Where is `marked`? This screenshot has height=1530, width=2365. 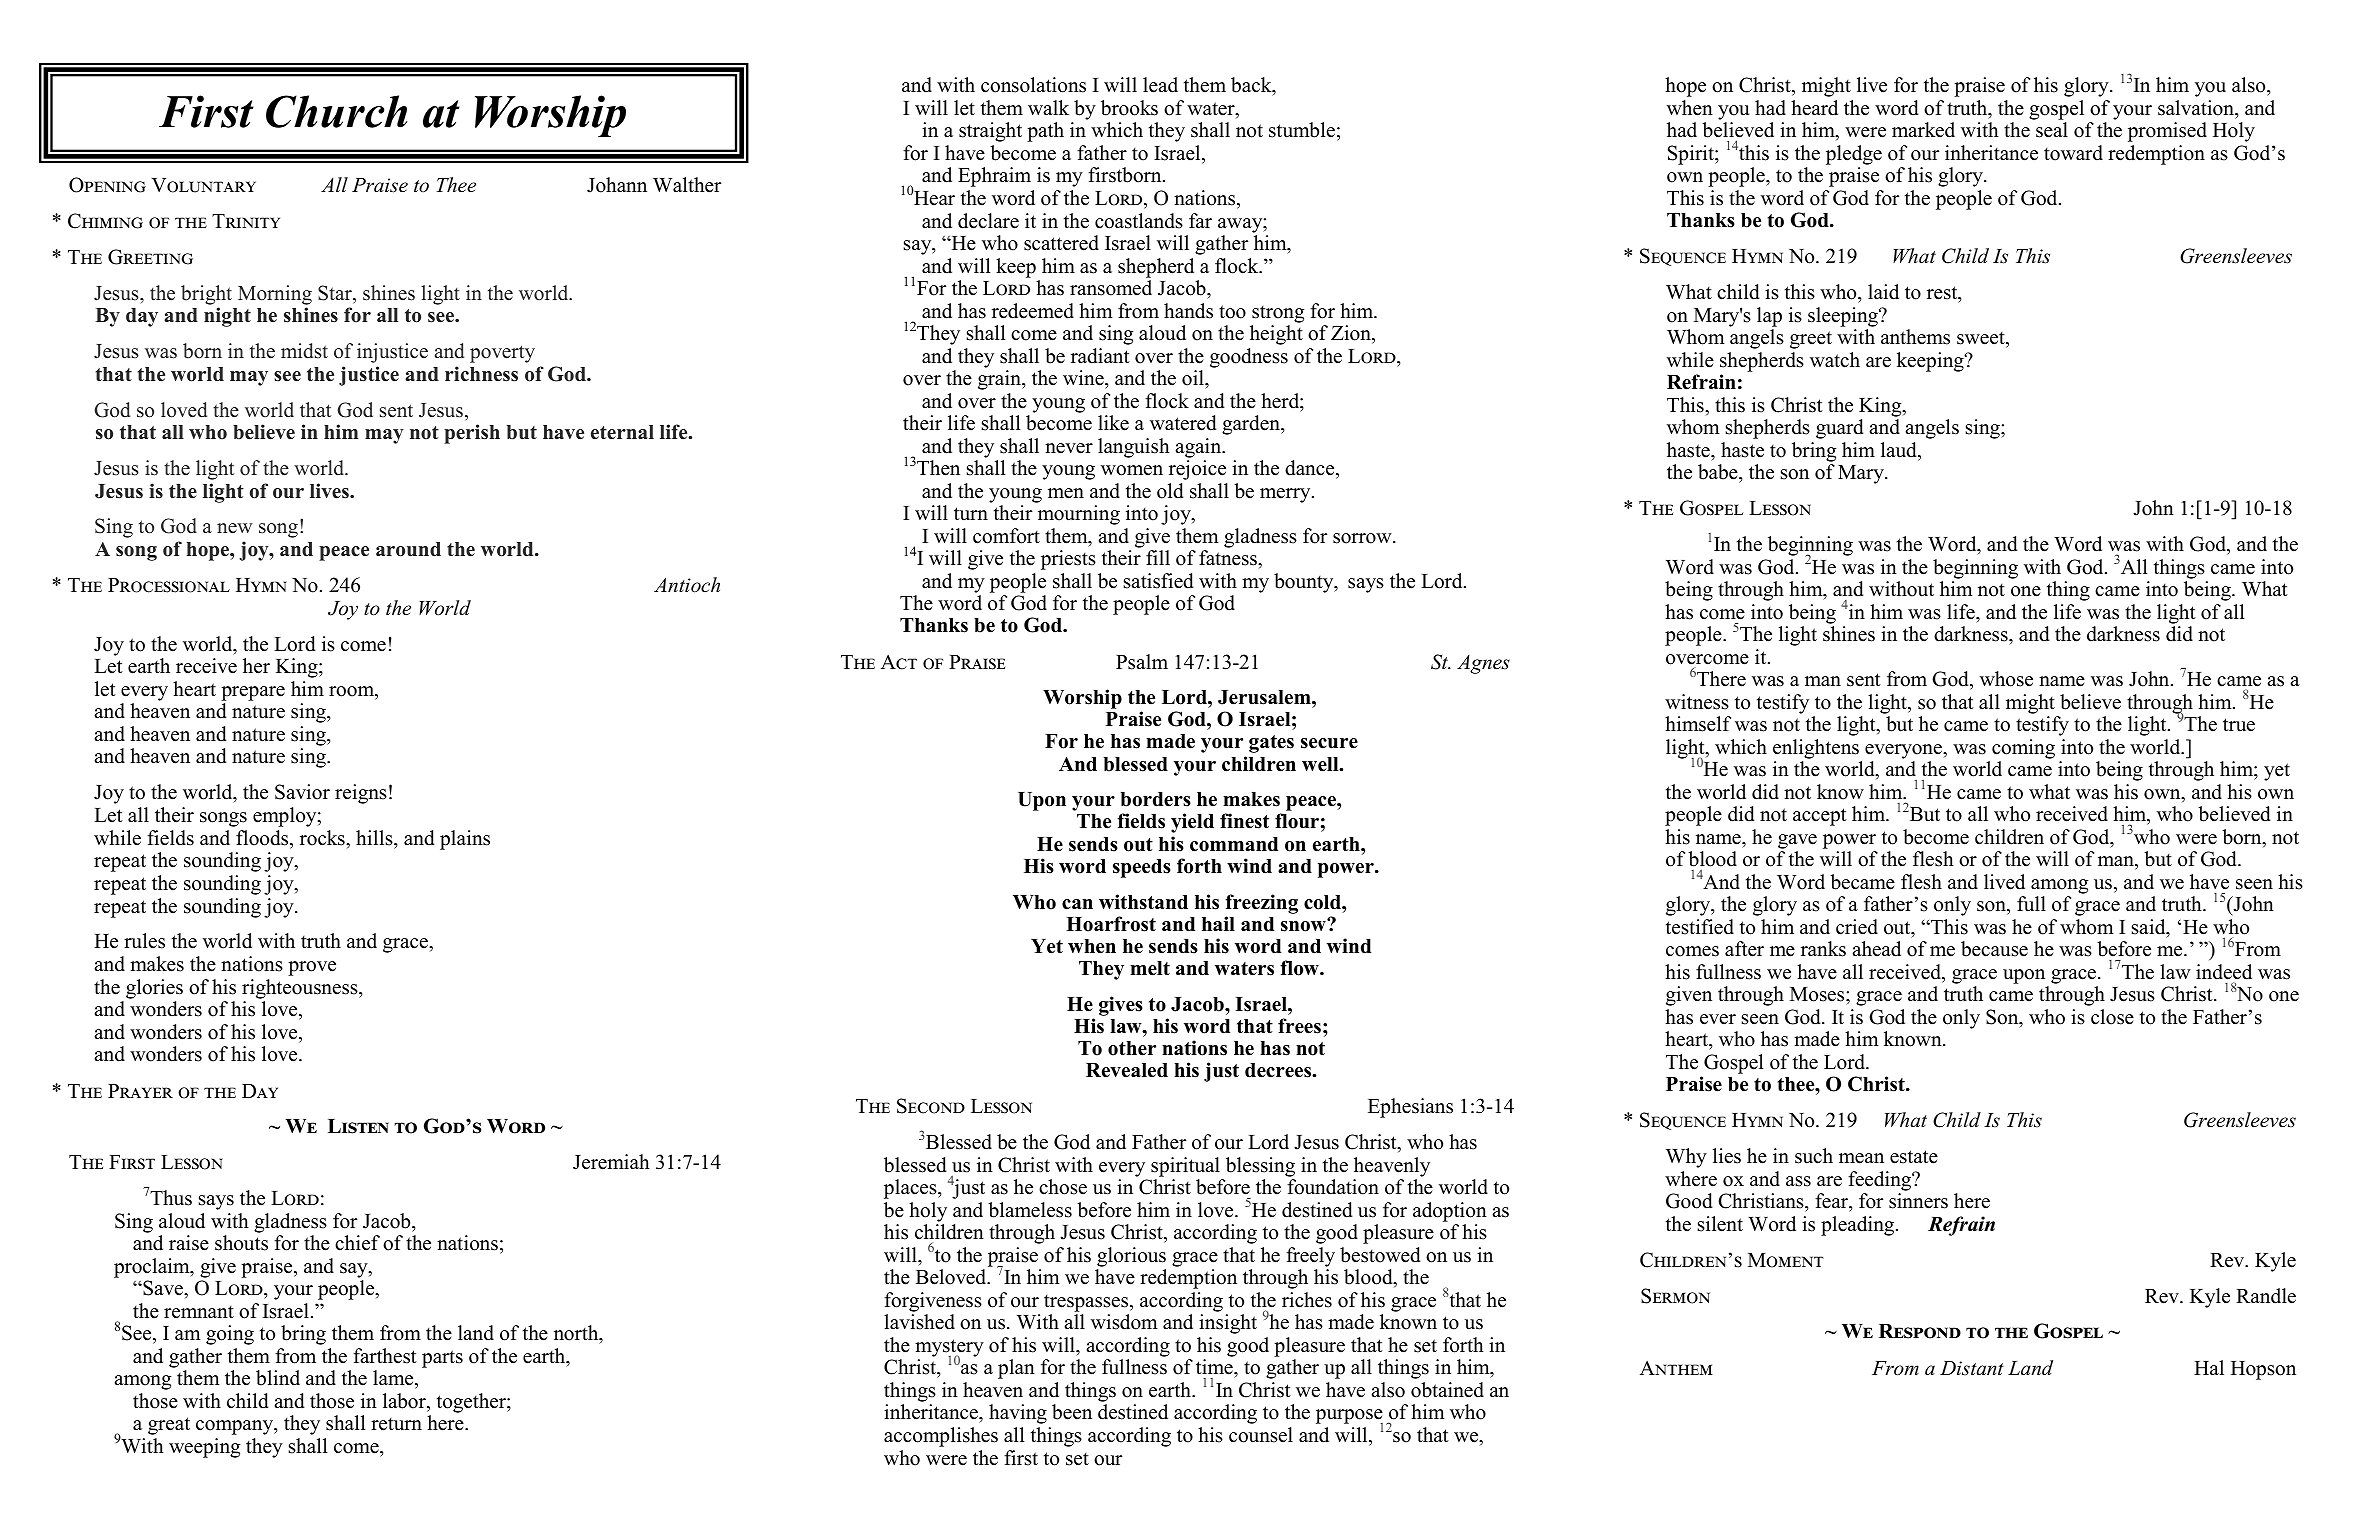
marked is located at coordinates (1923, 130).
